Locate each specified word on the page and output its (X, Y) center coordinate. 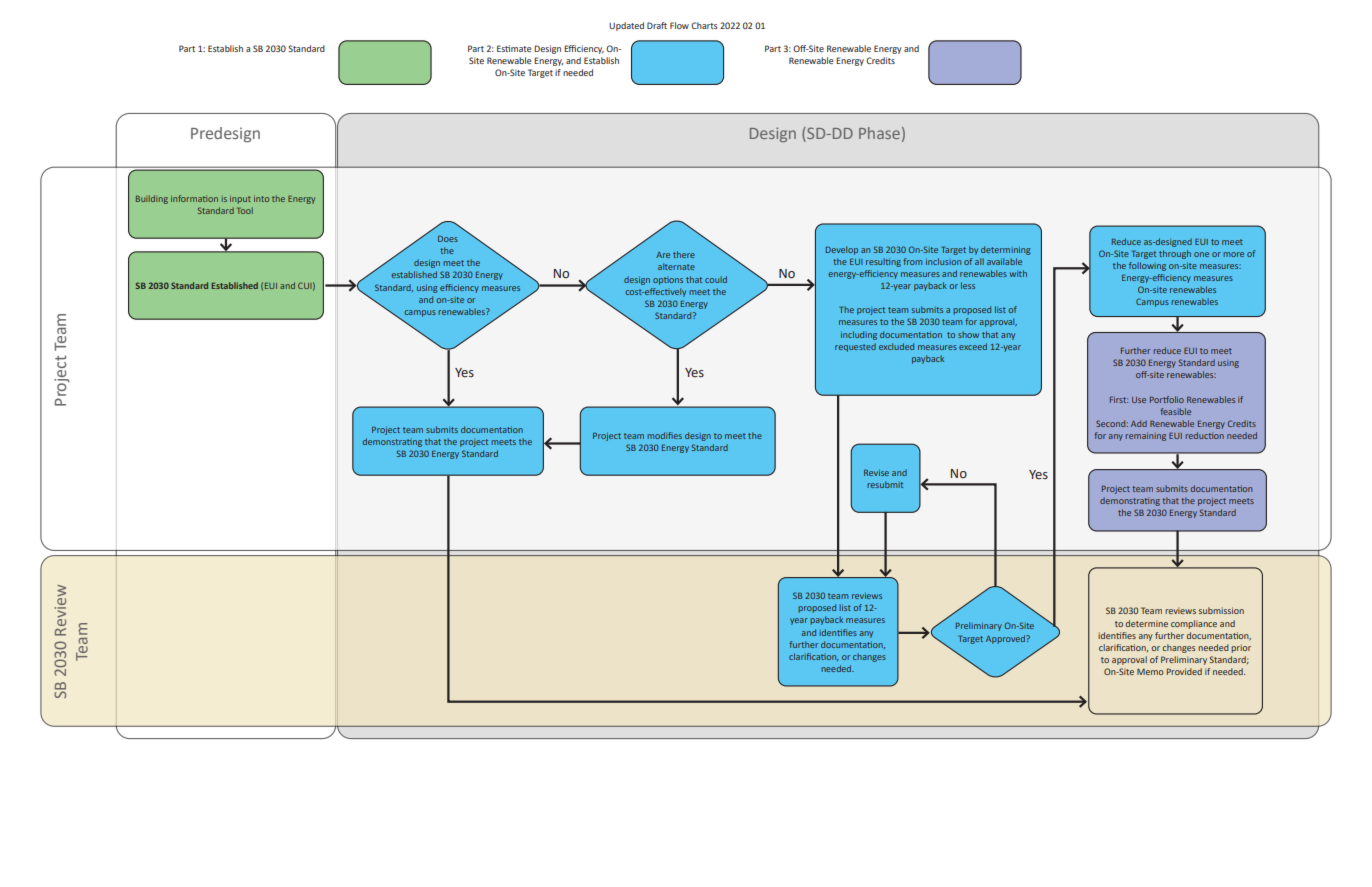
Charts (704, 25)
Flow (679, 25)
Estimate (514, 48)
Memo (1150, 671)
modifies (664, 435)
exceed (973, 346)
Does (448, 239)
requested (855, 347)
